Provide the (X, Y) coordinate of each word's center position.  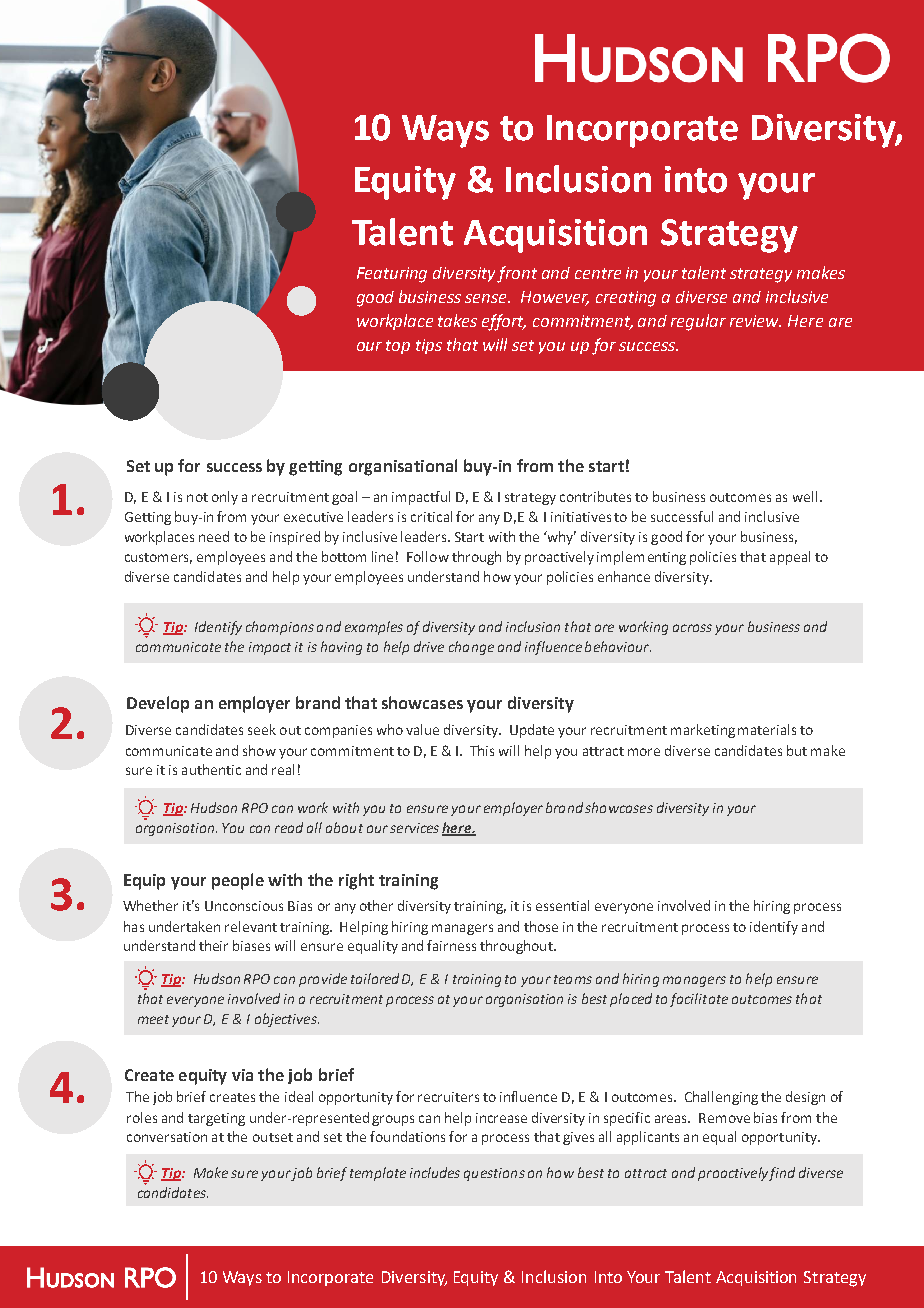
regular (698, 322)
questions (494, 1174)
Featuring (392, 275)
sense (487, 298)
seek (262, 729)
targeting (216, 1119)
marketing (703, 731)
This (482, 750)
